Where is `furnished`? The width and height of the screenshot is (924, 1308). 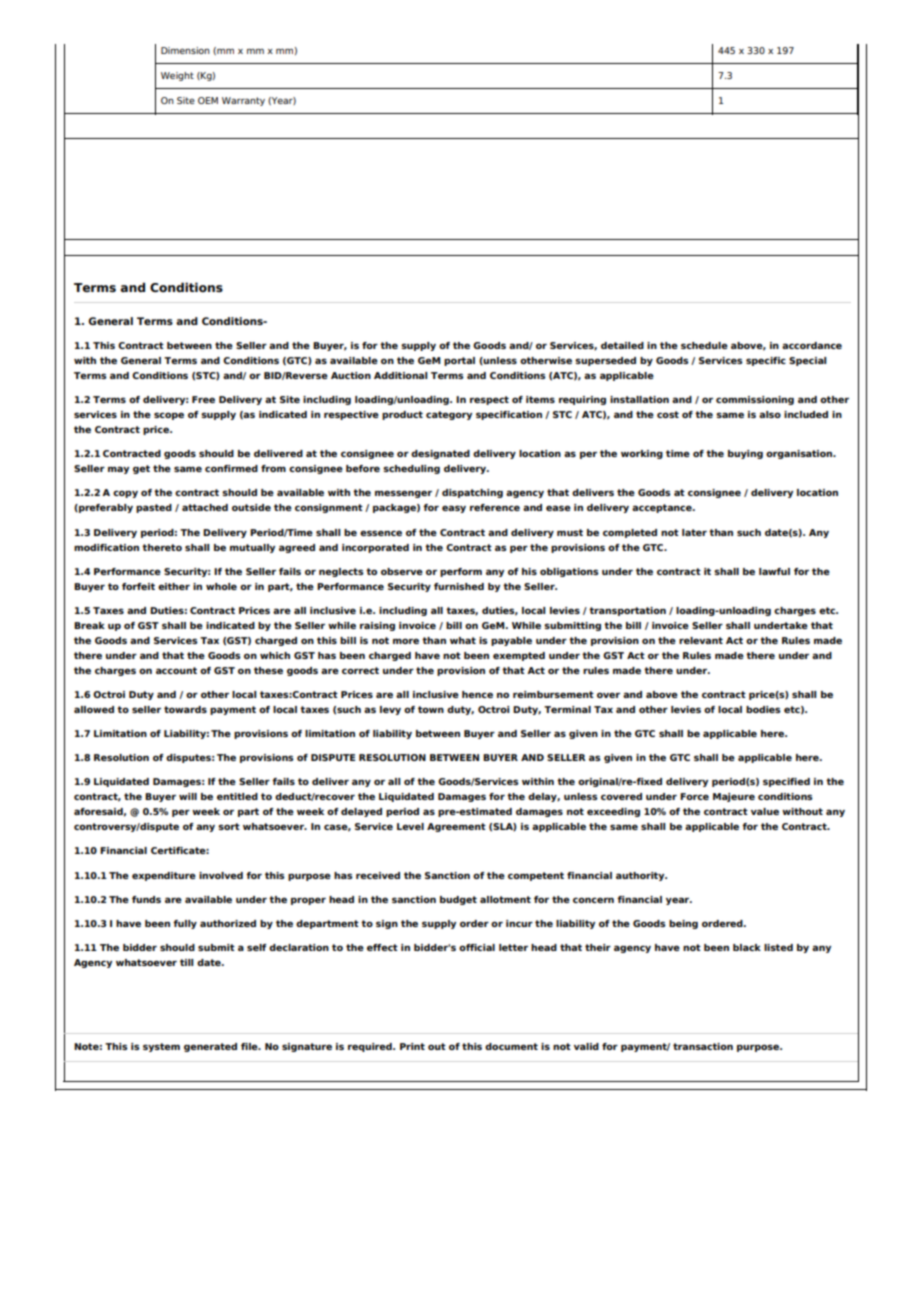
furnished is located at coordinates (459, 586).
